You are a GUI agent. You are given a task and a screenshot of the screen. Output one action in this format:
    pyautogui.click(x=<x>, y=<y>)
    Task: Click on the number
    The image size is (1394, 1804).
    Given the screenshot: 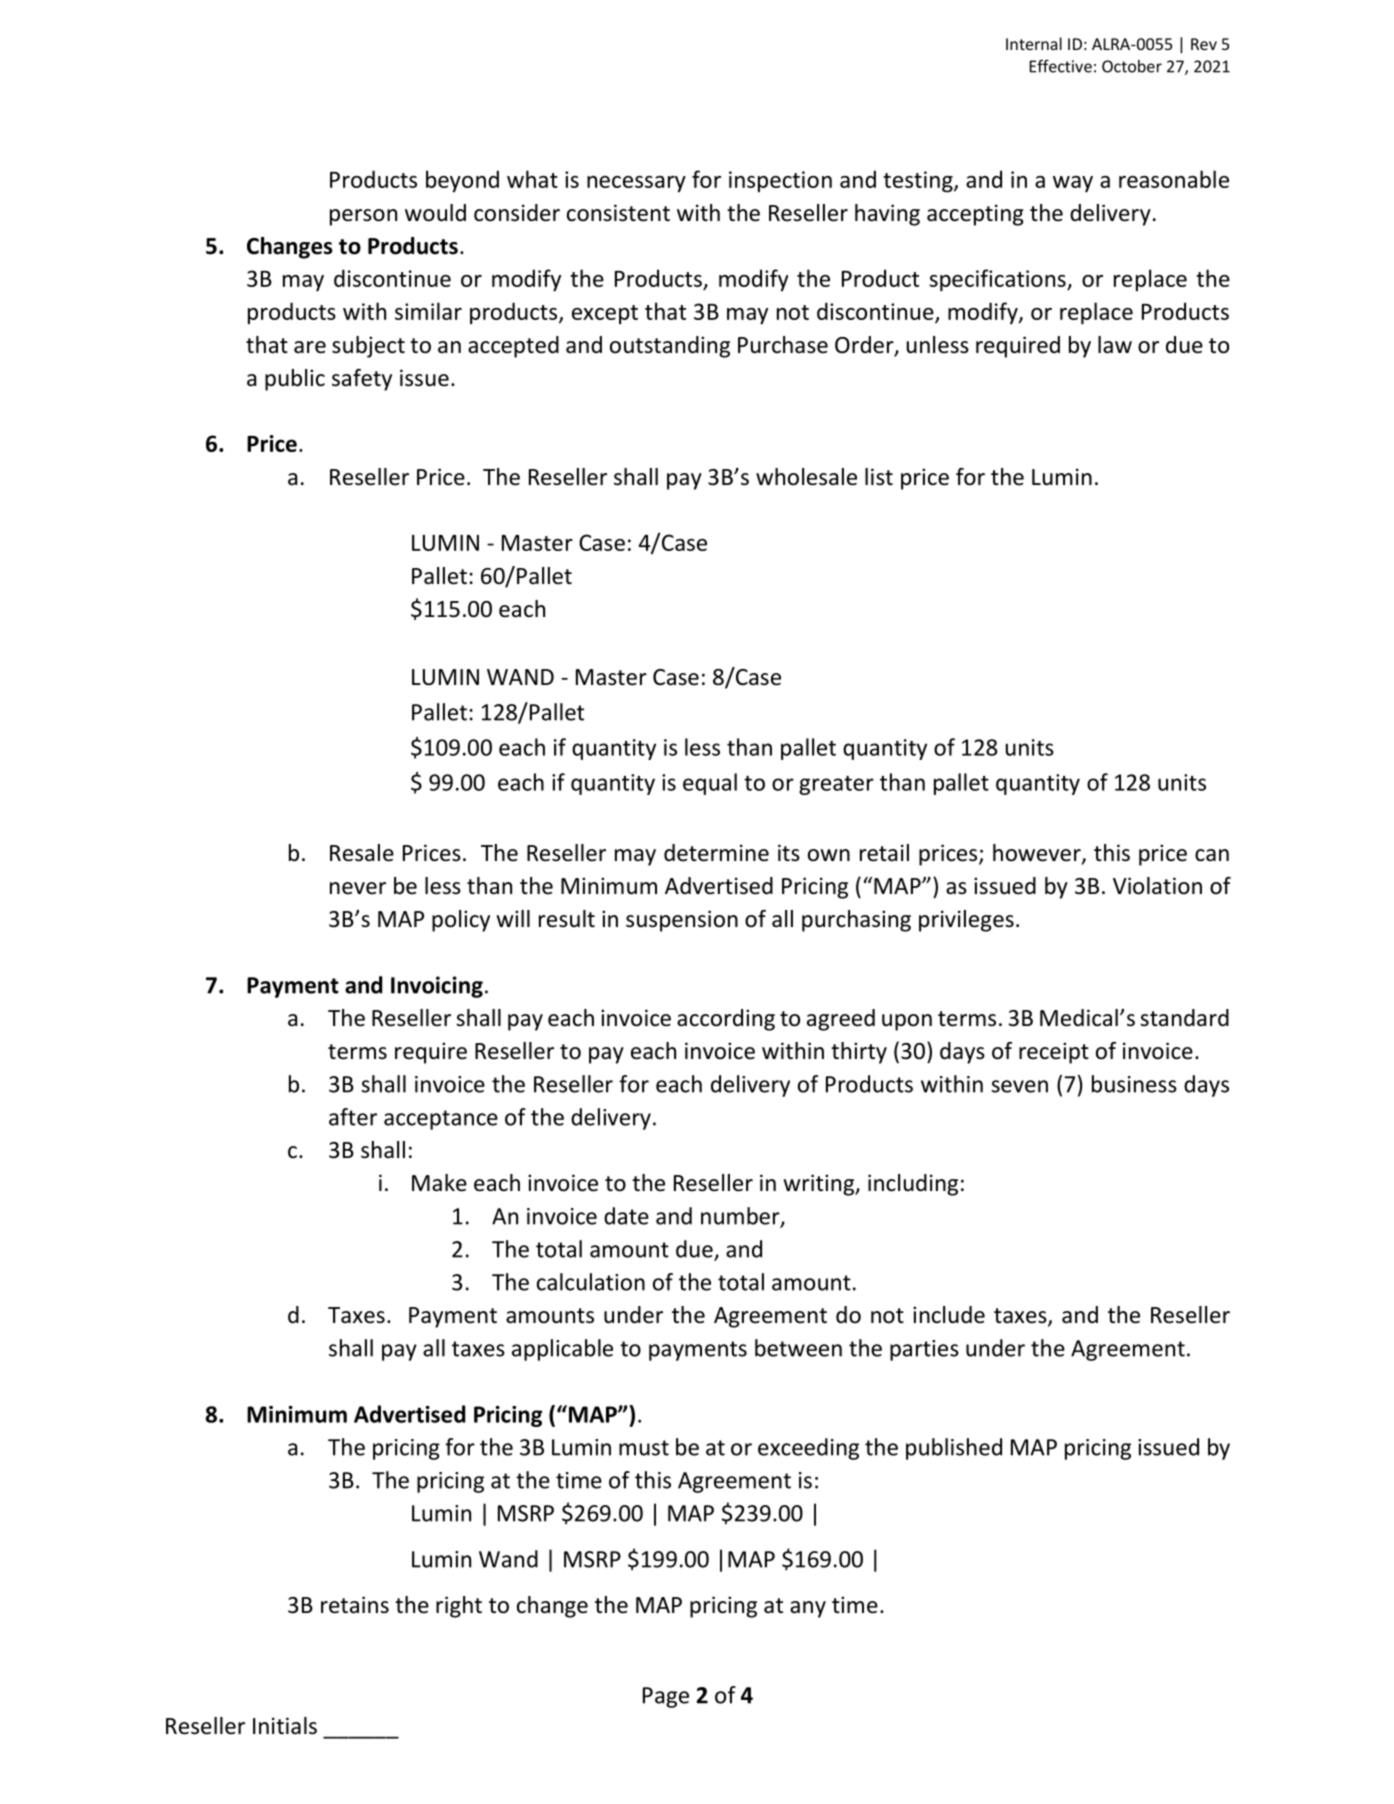 What is the action you would take?
    pyautogui.click(x=741, y=1217)
